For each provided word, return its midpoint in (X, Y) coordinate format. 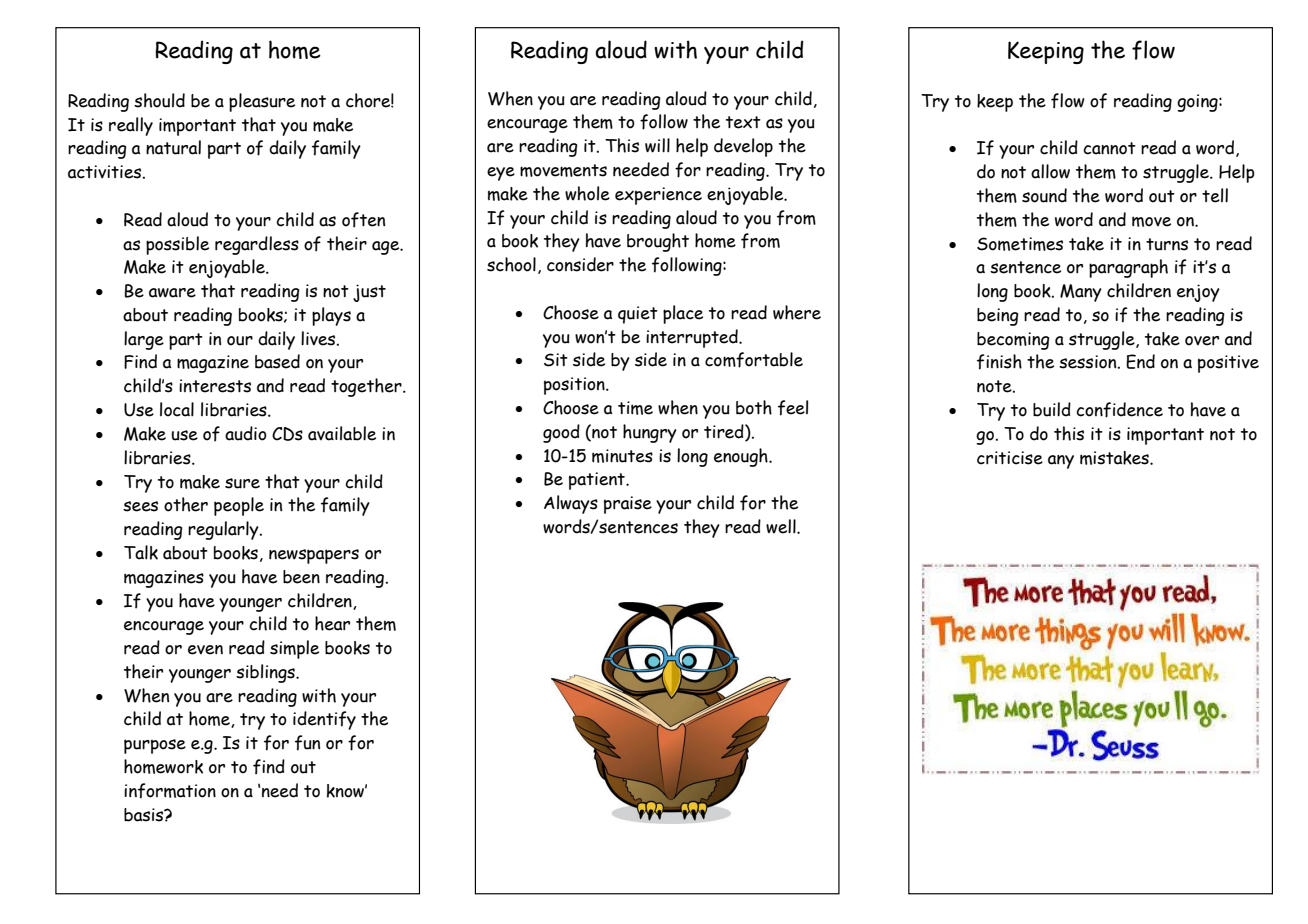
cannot (1109, 148)
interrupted (693, 338)
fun (307, 743)
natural (173, 147)
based (277, 361)
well (782, 526)
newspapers (314, 556)
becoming (1013, 341)
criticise (1010, 458)
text (743, 122)
